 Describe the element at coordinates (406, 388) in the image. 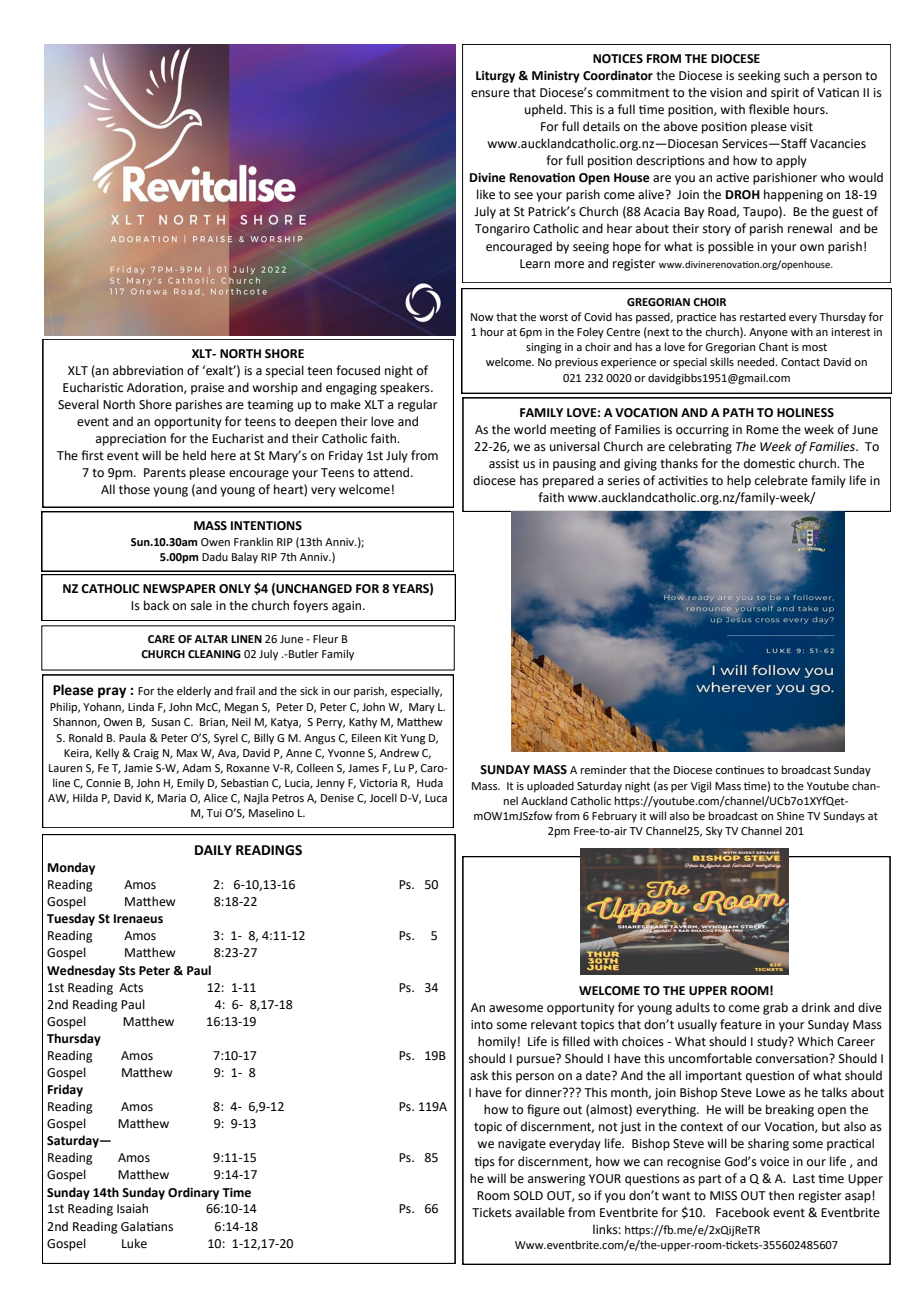

I see `speakers` at that location.
